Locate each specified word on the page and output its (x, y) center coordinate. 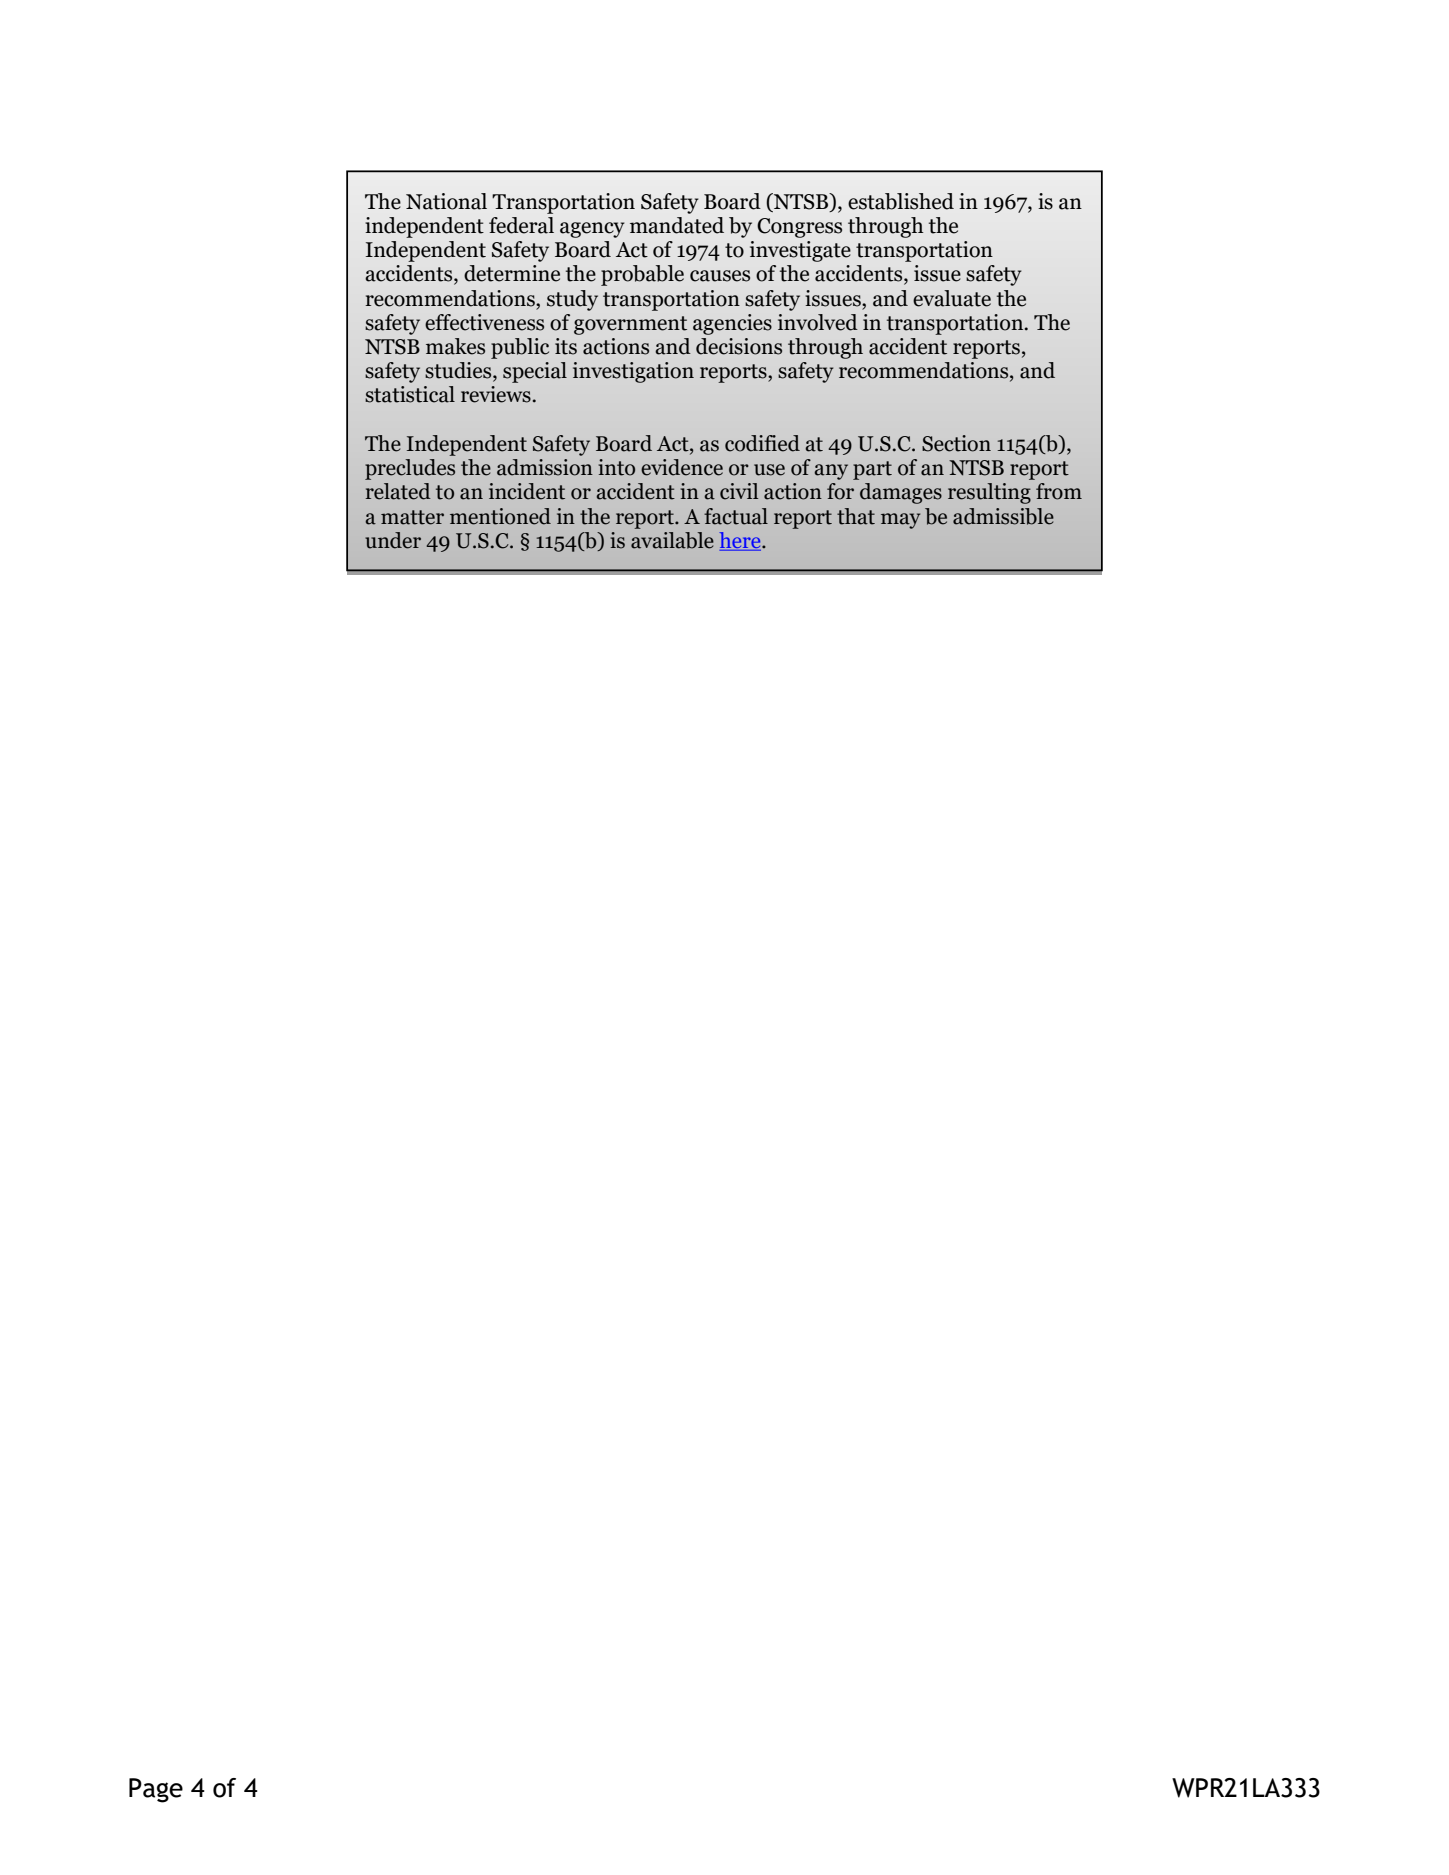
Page (156, 1790)
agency (592, 230)
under (393, 540)
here (741, 540)
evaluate (952, 298)
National (446, 201)
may (900, 521)
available (672, 540)
